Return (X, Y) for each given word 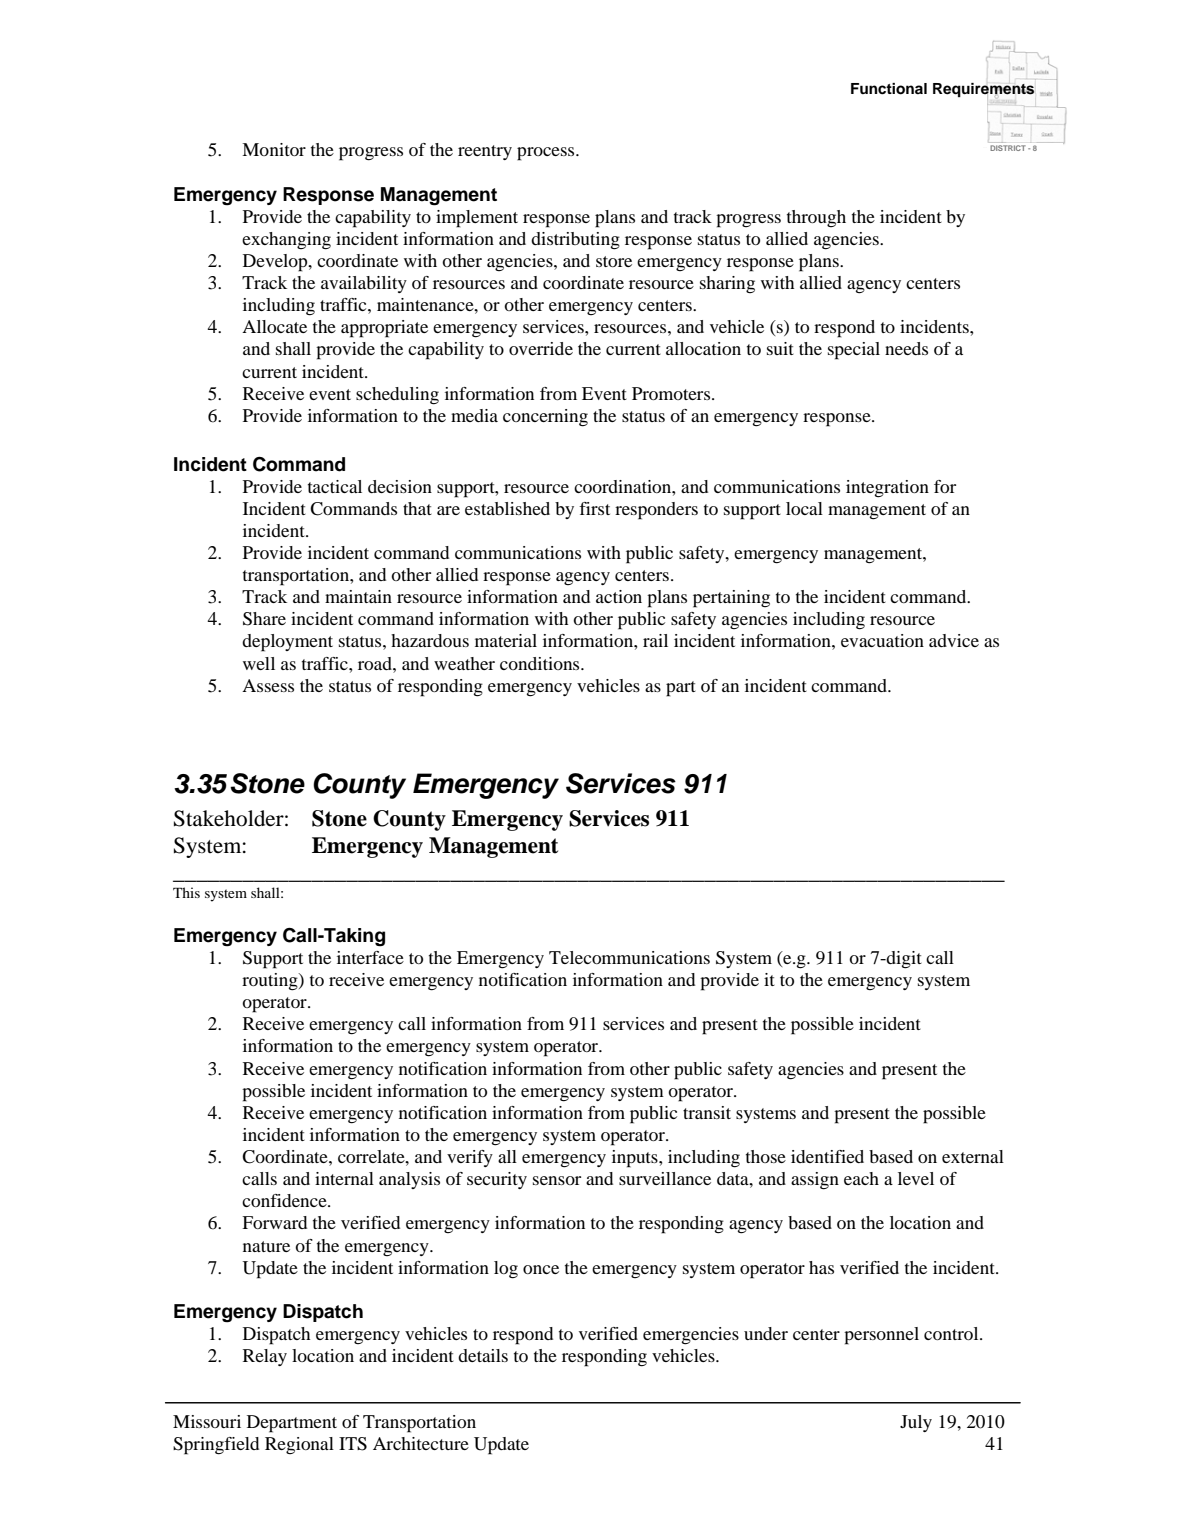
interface (370, 957)
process (547, 154)
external (973, 1156)
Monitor (274, 149)
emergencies (691, 1336)
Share (264, 619)
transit (707, 1112)
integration (887, 489)
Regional (299, 1445)
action (619, 596)
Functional (889, 89)
